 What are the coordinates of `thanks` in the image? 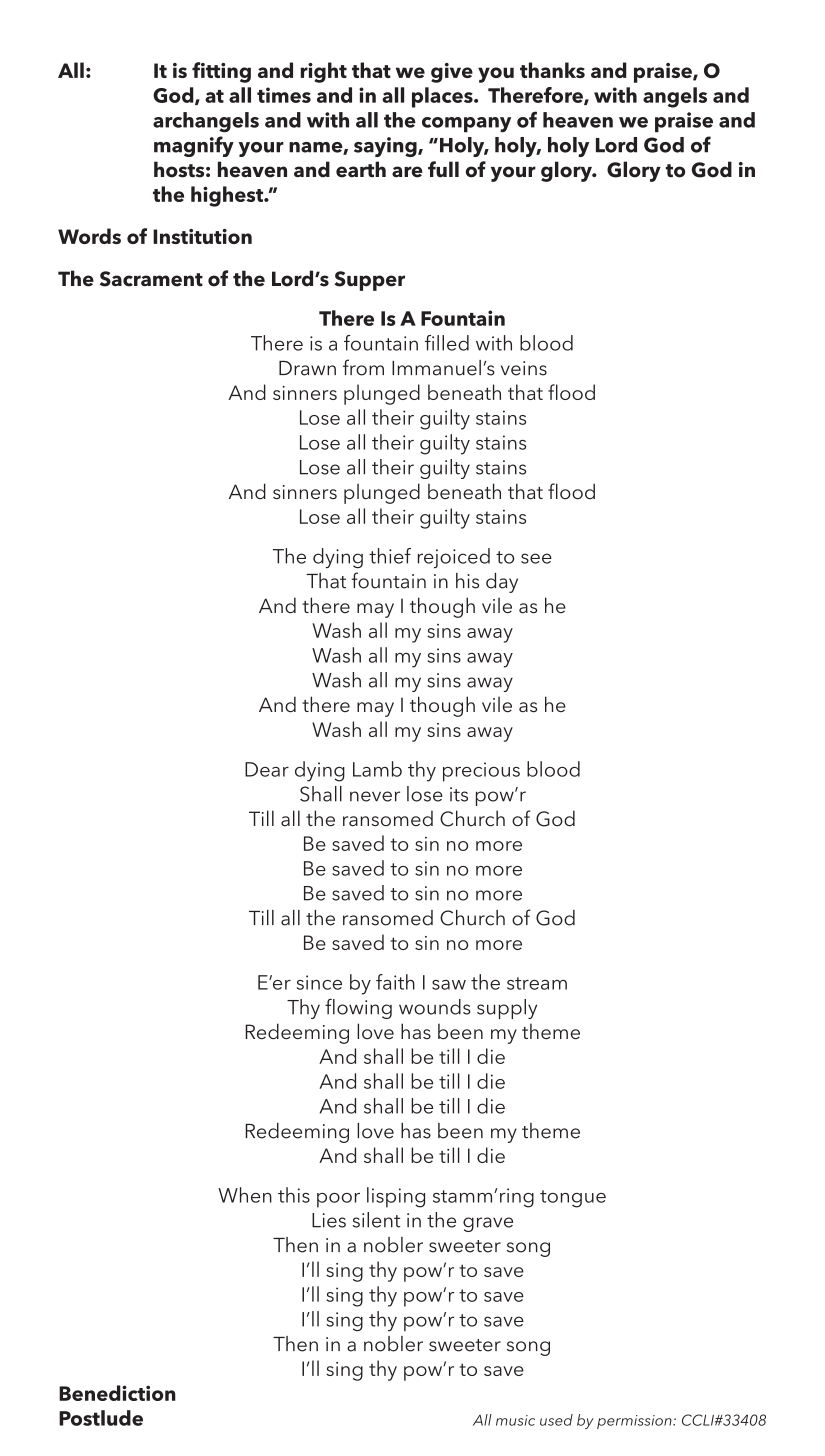 It's located at (552, 70).
